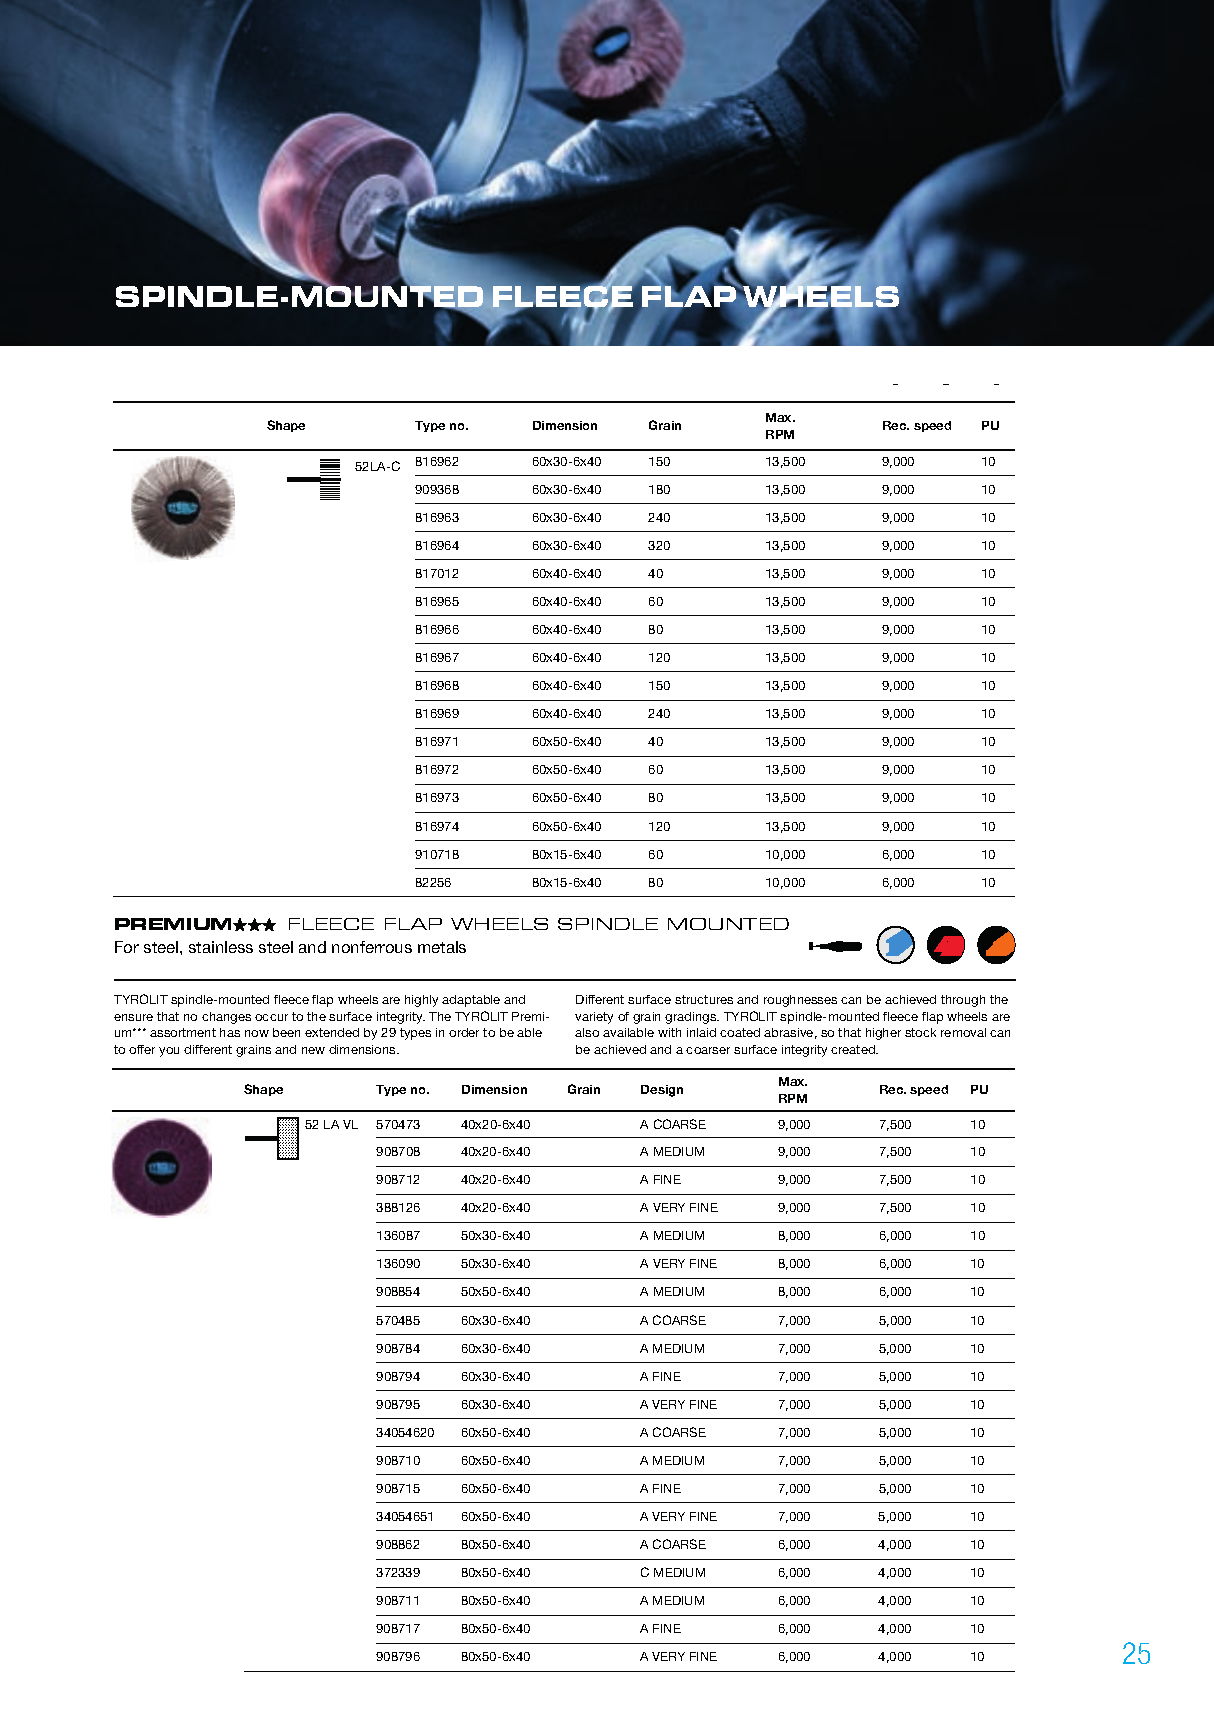 The image size is (1214, 1709). What do you see at coordinates (221, 947) in the document?
I see `stainless` at bounding box center [221, 947].
